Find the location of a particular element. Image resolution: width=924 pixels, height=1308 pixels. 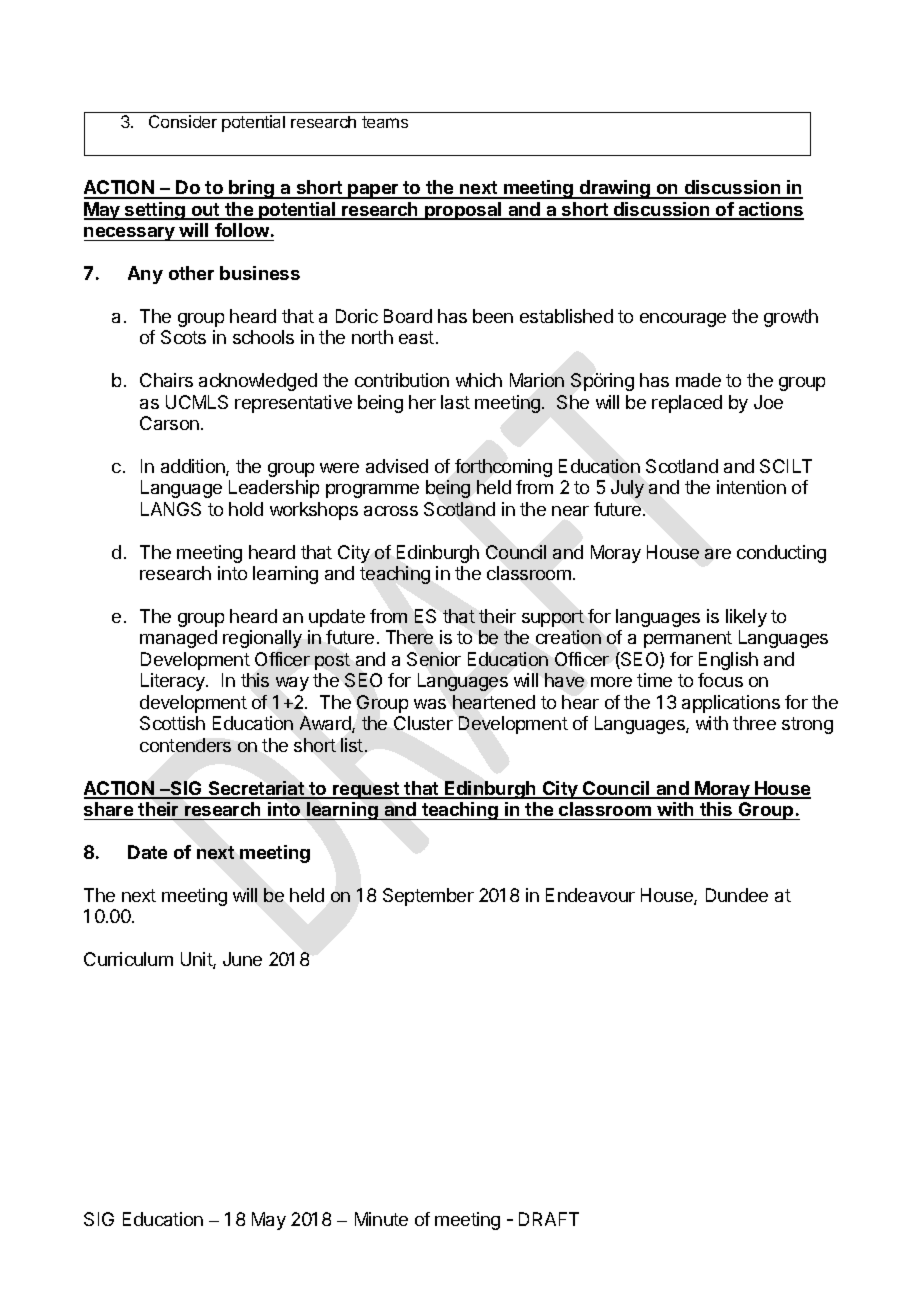

drawing is located at coordinates (615, 189).
